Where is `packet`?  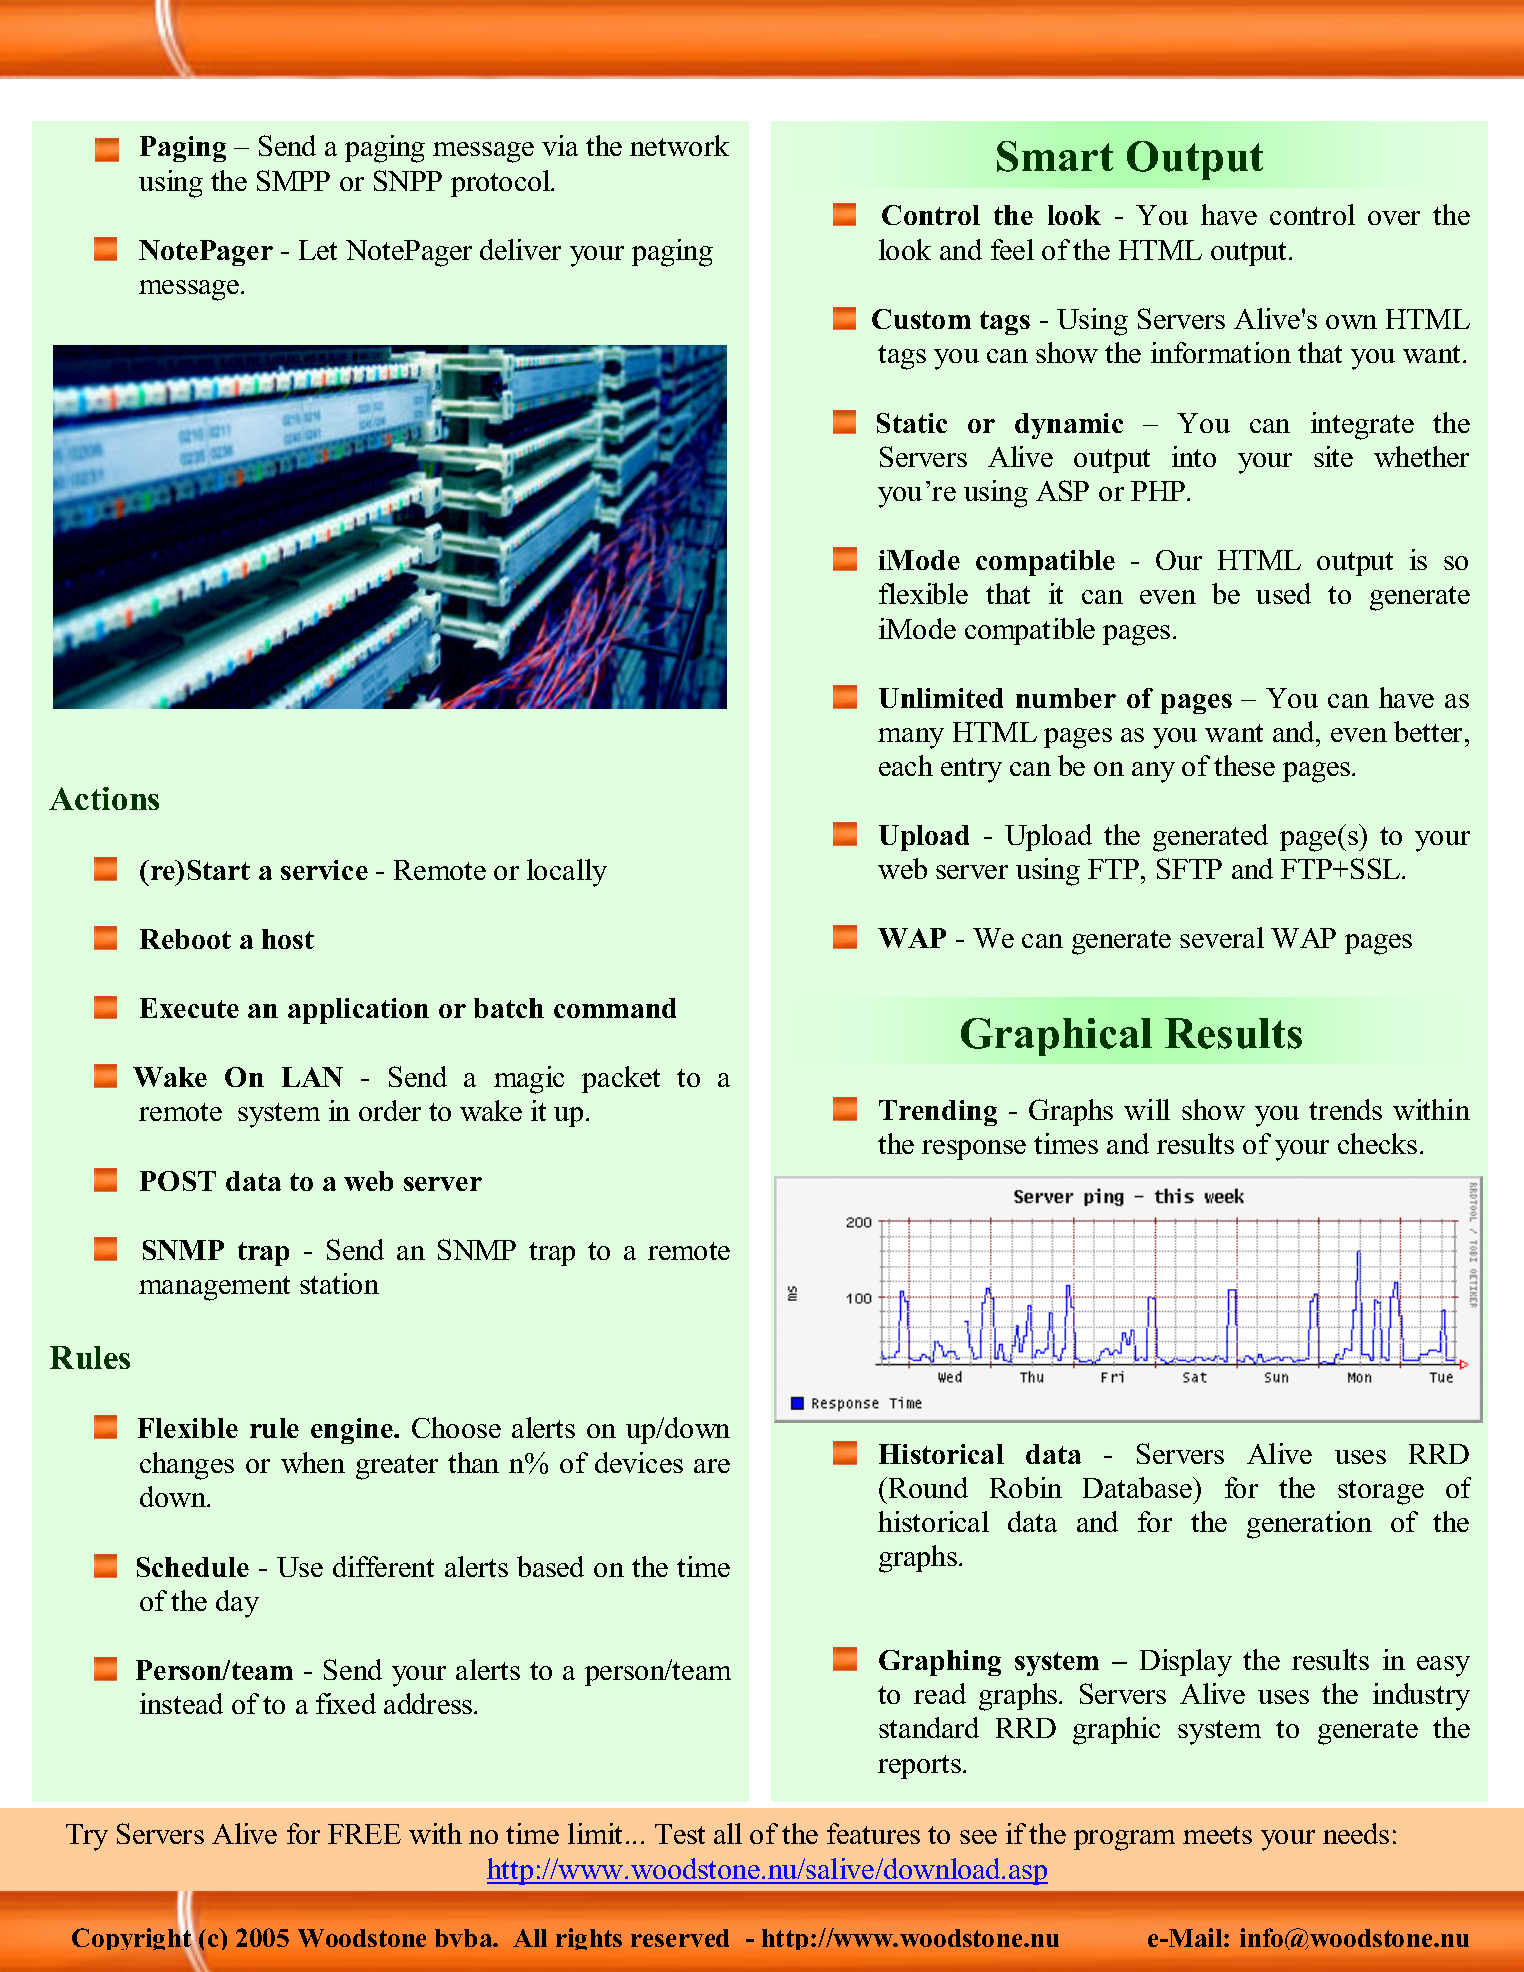 packet is located at coordinates (621, 1079).
